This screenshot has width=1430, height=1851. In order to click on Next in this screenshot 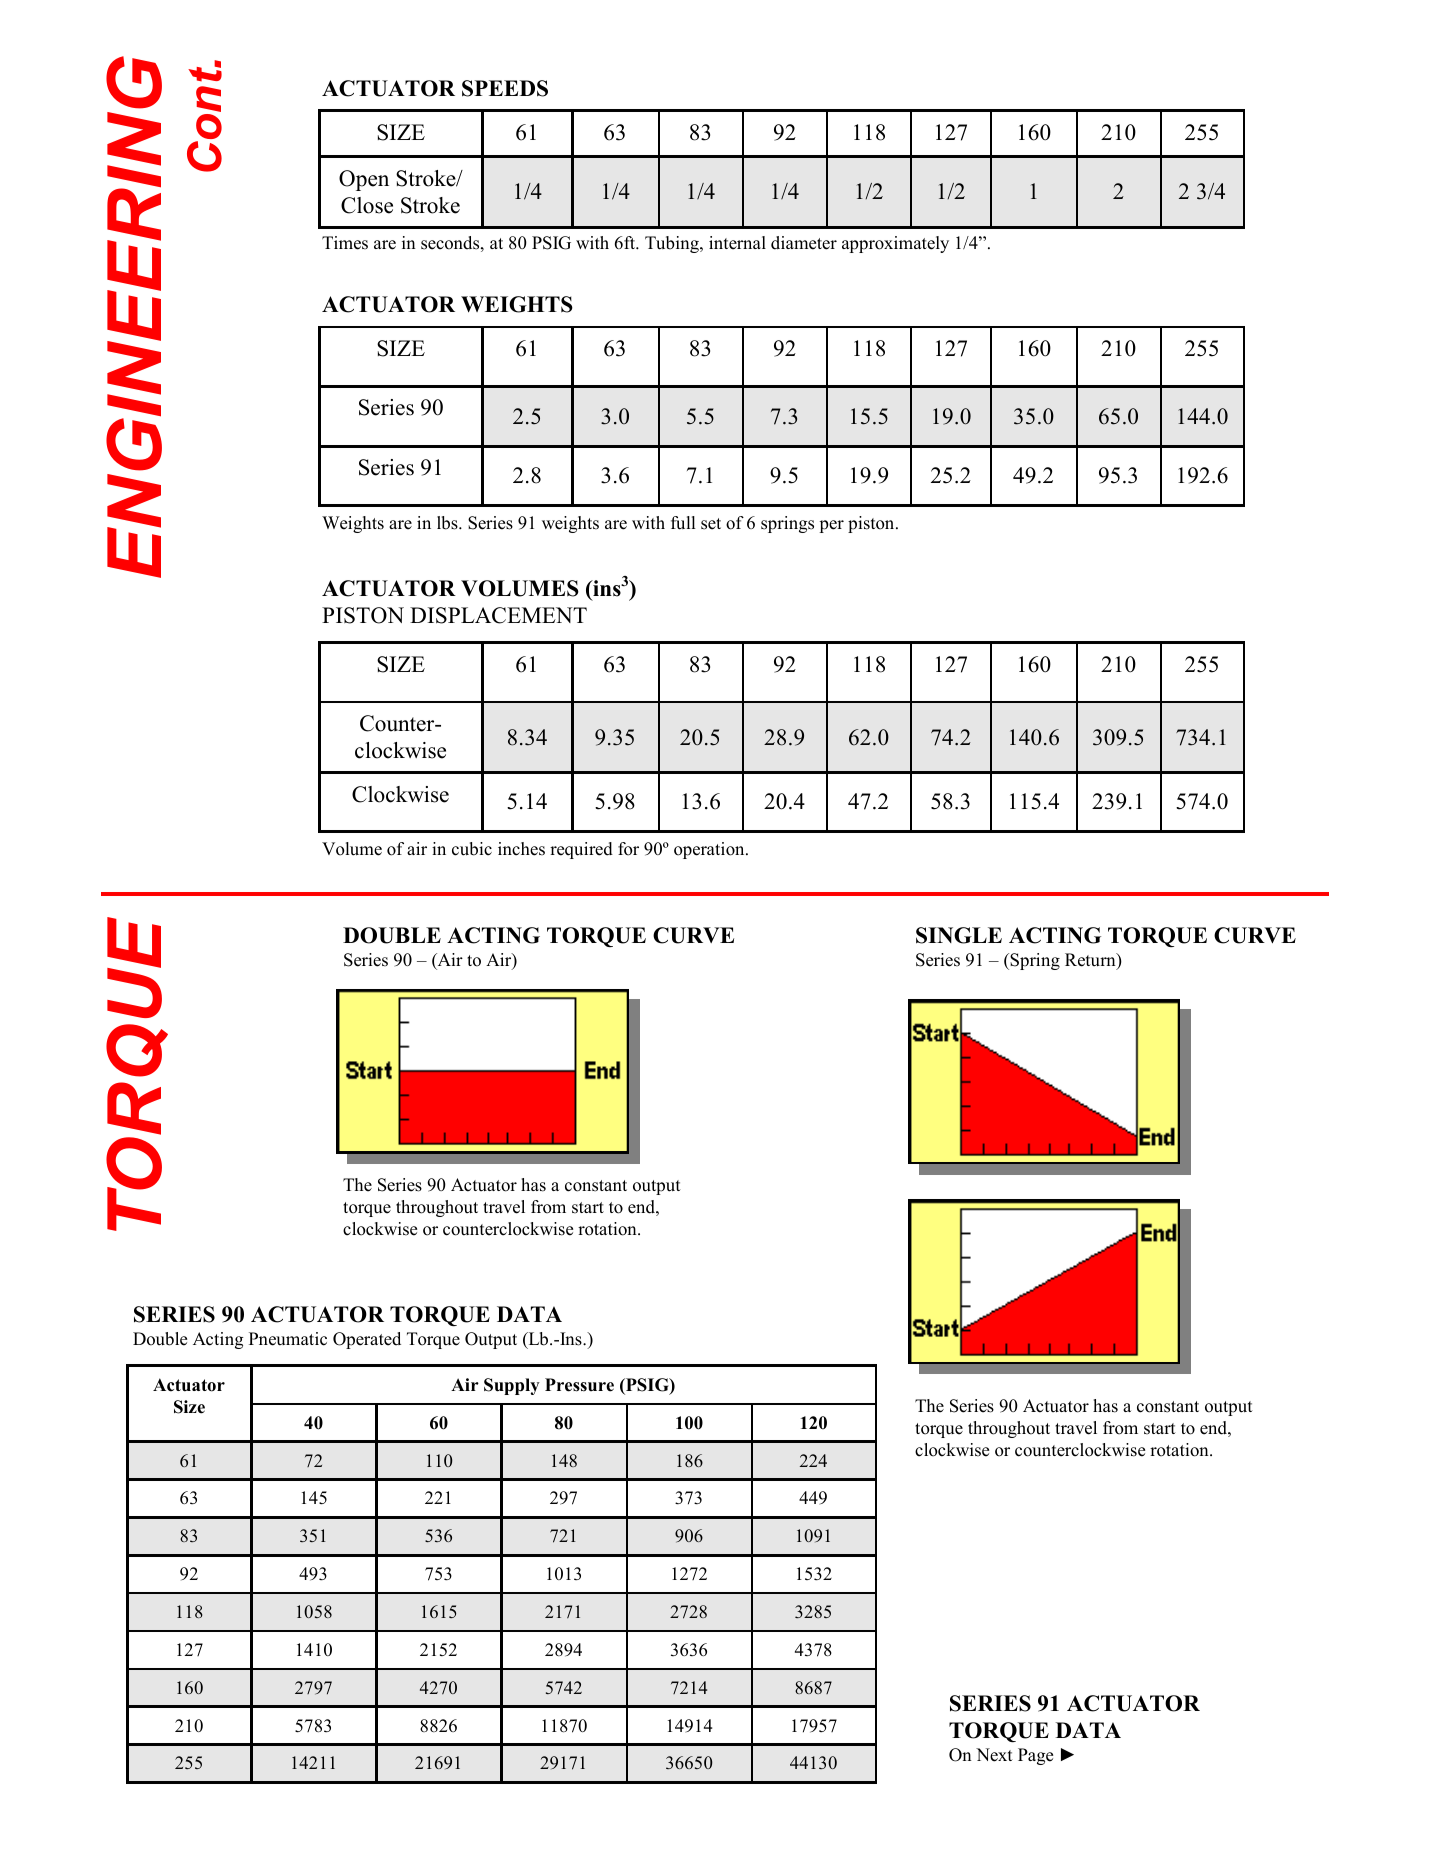, I will do `click(994, 1755)`.
